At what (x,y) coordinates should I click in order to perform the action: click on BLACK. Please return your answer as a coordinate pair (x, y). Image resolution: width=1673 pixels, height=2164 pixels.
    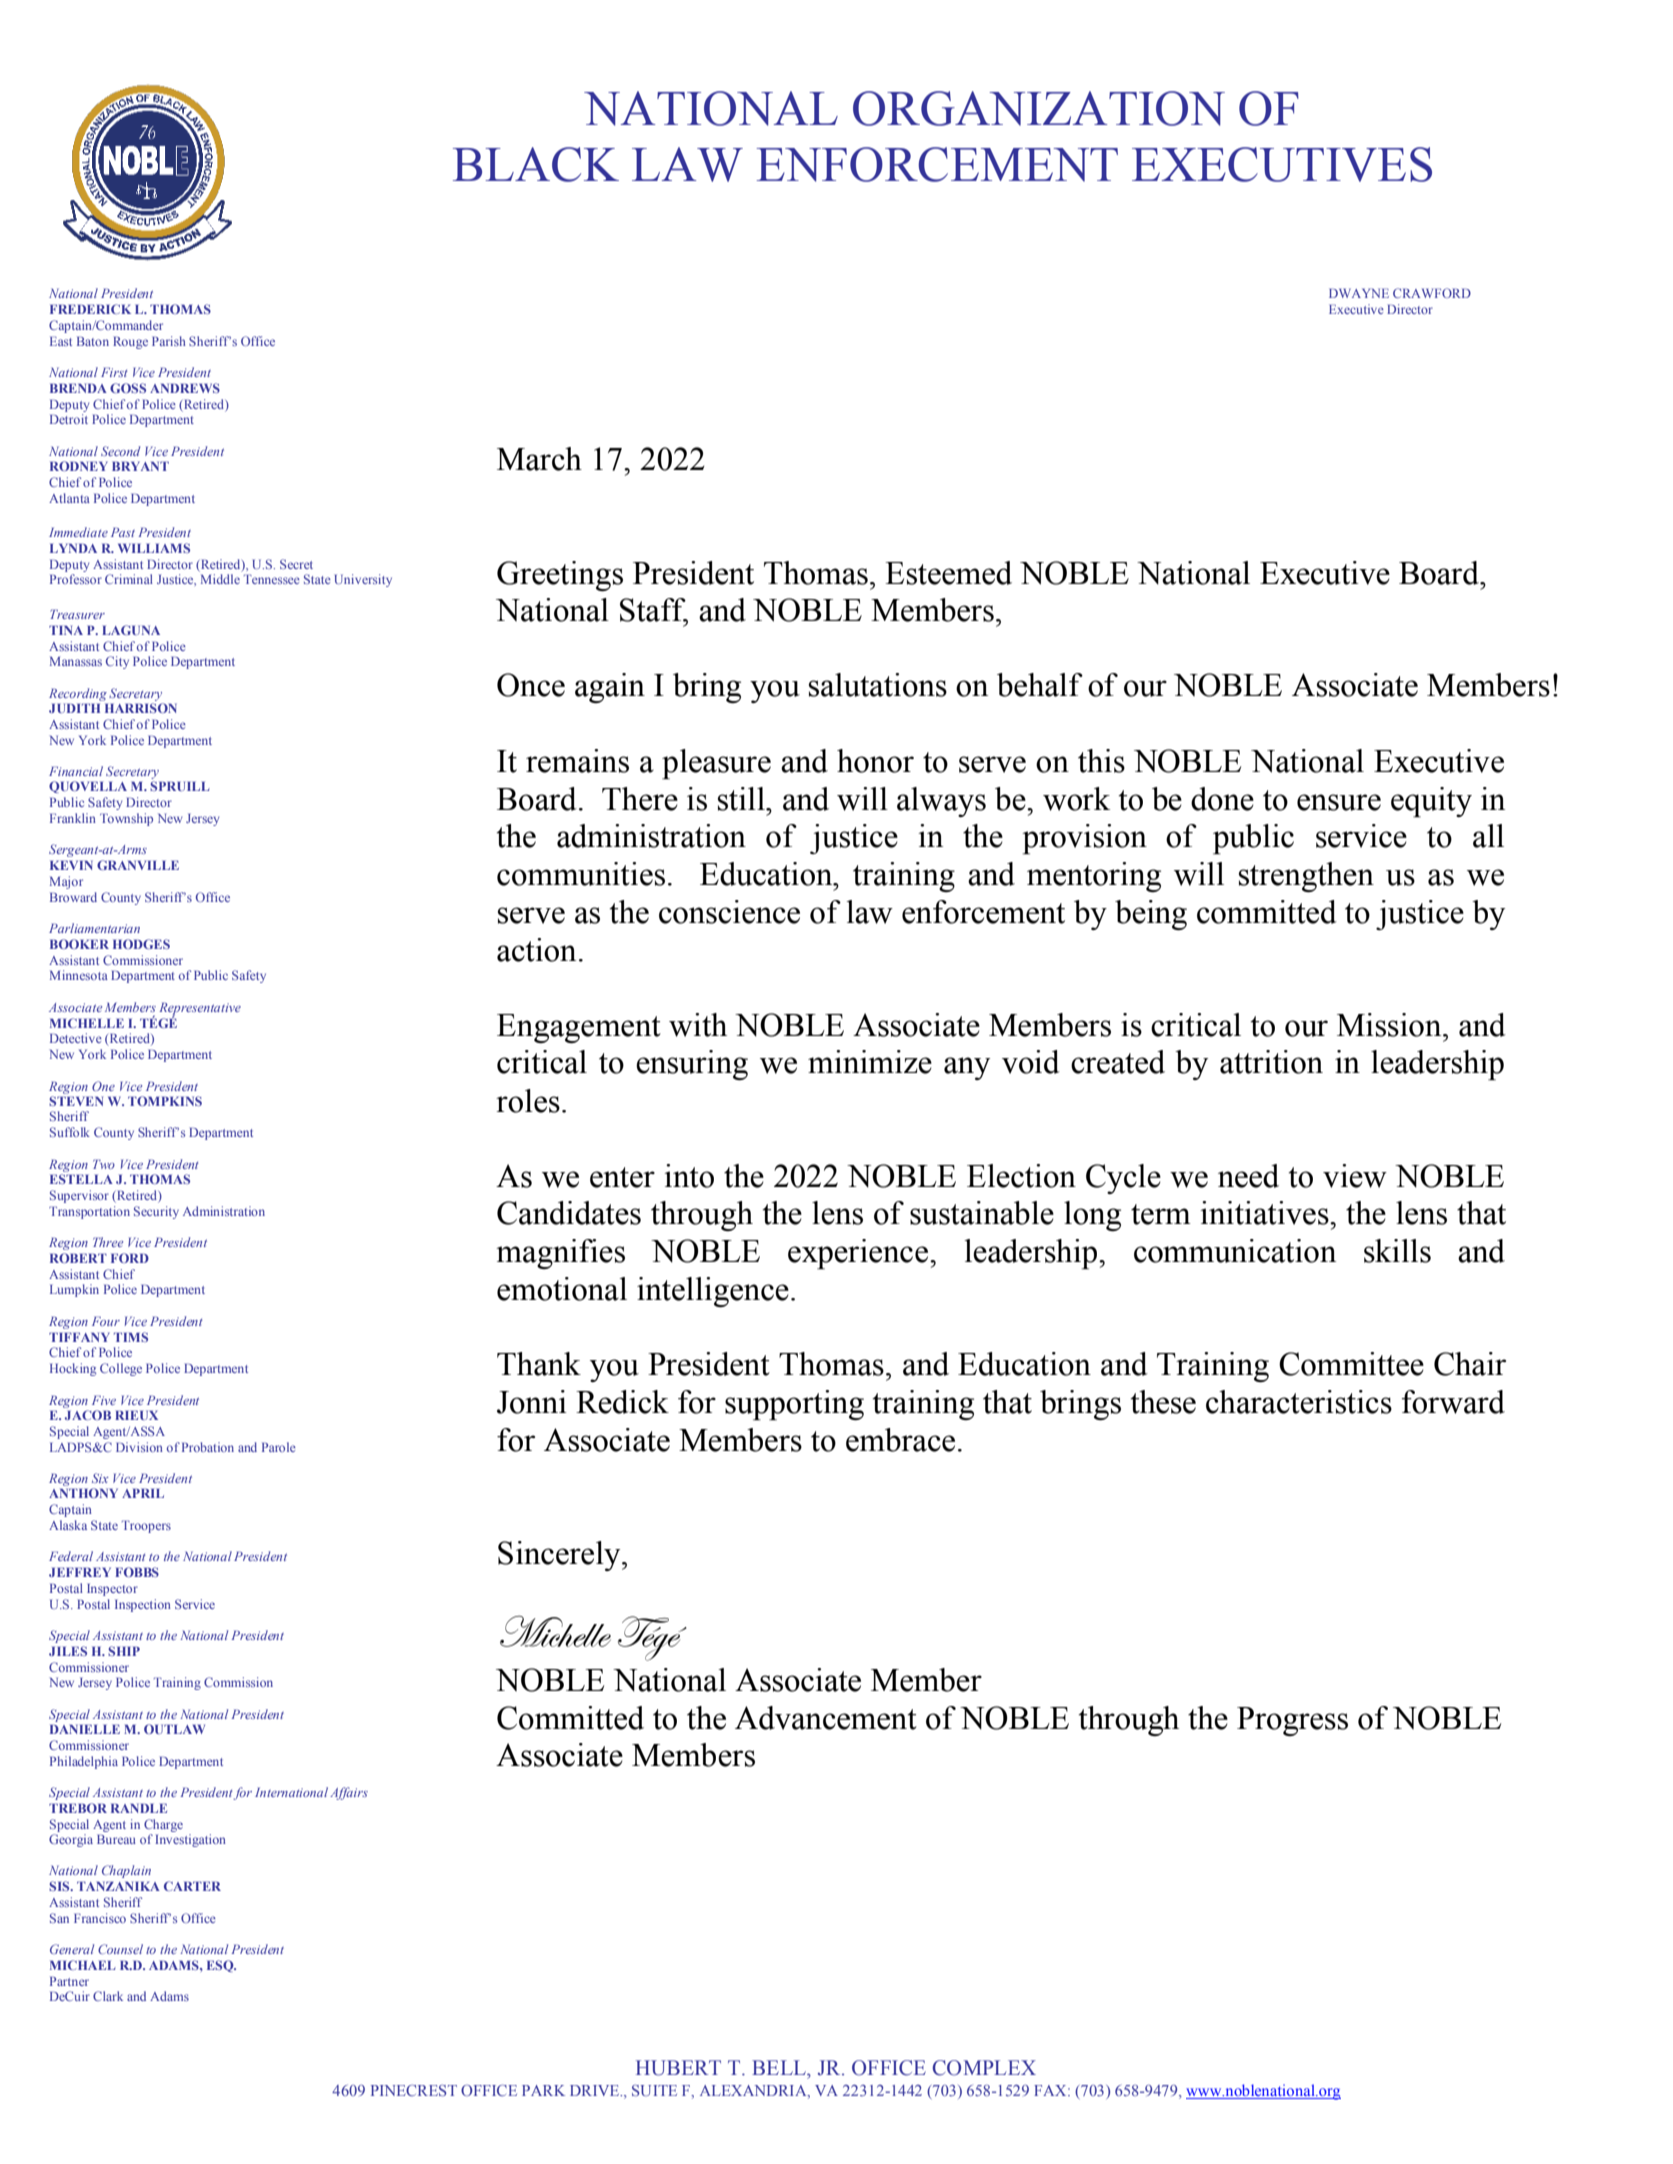
    Looking at the image, I should click on (536, 164).
